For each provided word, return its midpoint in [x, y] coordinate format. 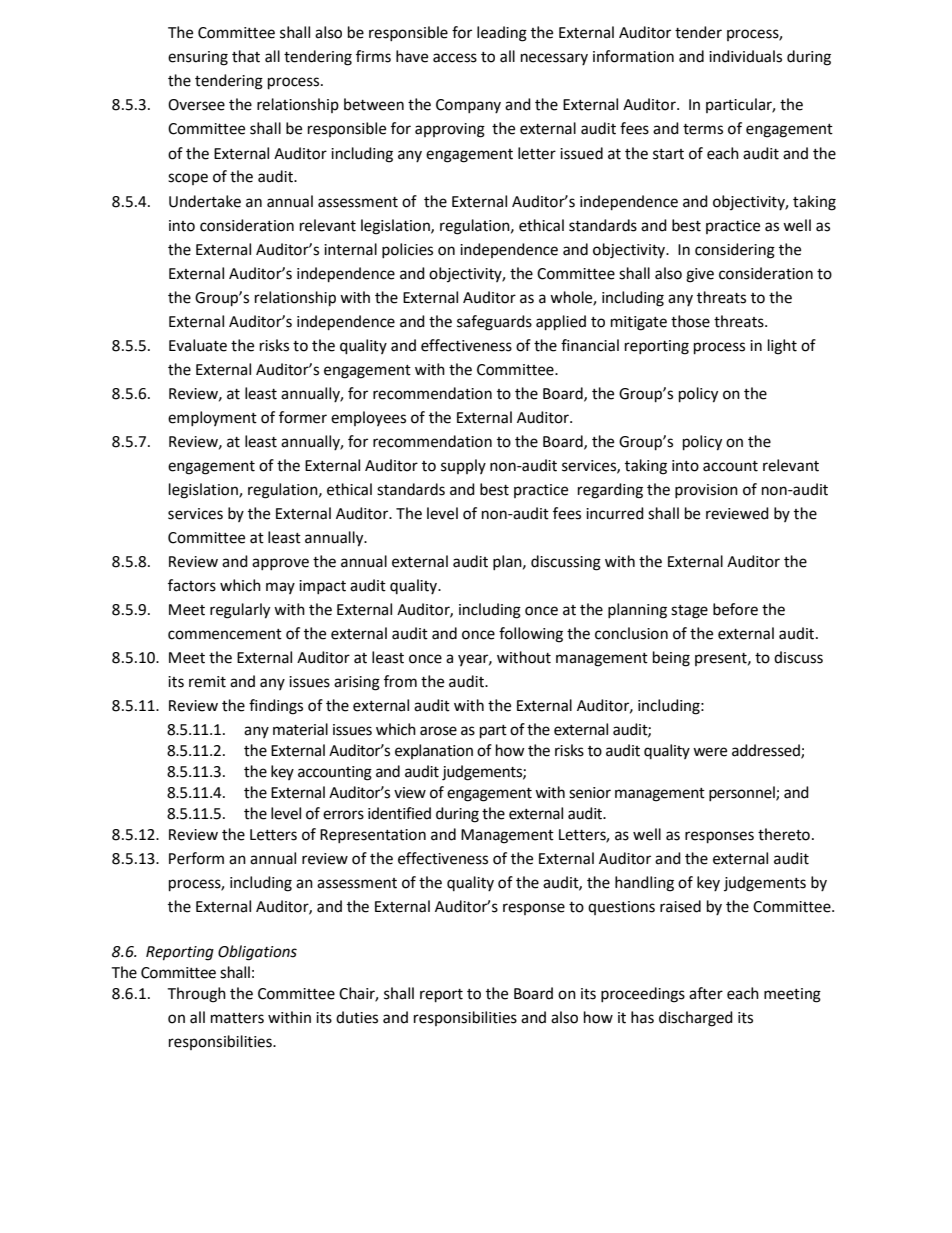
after [706, 993]
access [455, 58]
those [690, 321]
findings [276, 707]
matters [237, 1018]
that [246, 56]
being [671, 659]
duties [357, 1017]
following [531, 635]
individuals [745, 56]
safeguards [494, 323]
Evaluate [198, 345]
